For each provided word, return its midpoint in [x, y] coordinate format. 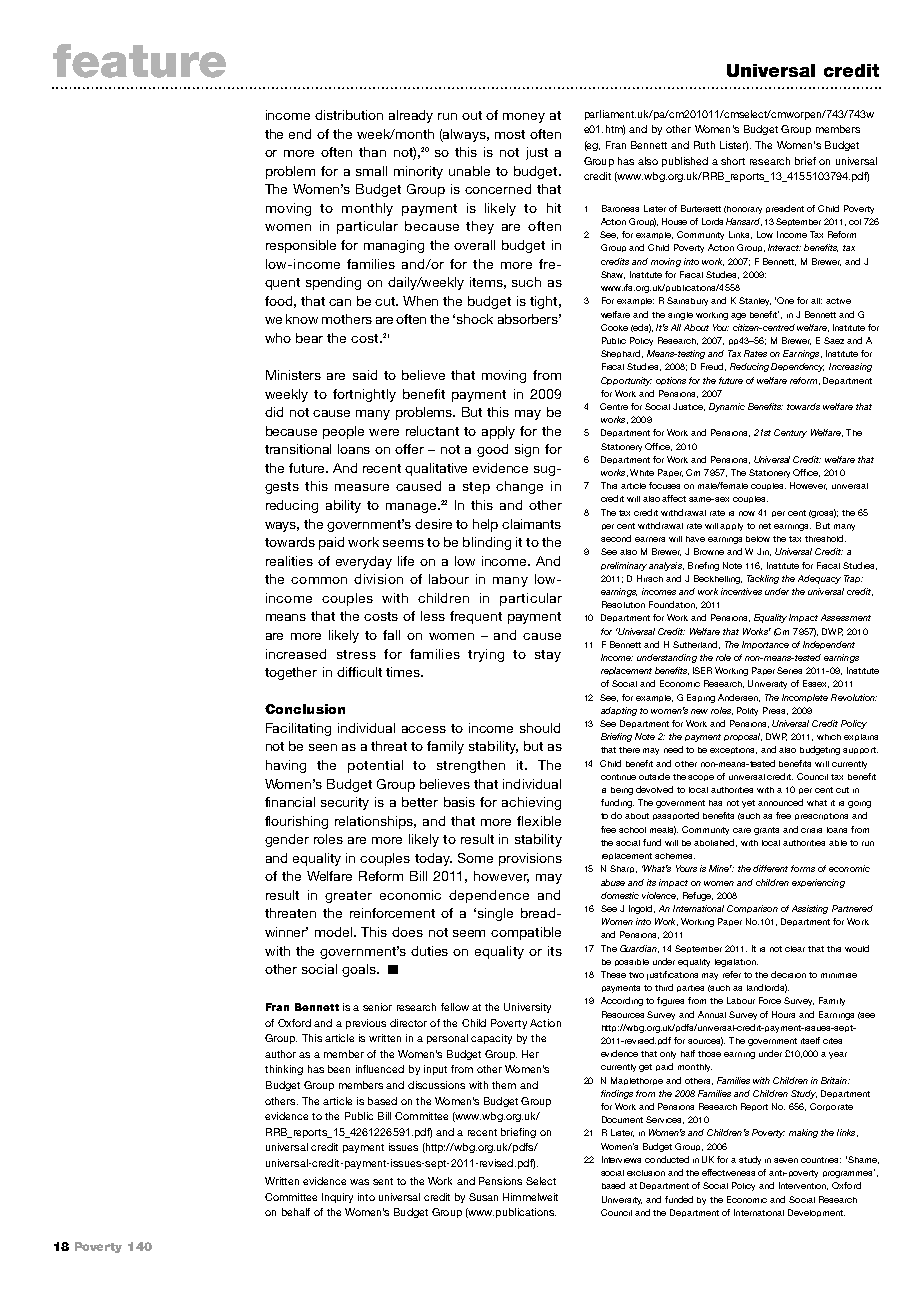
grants [766, 831]
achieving [531, 803]
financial [290, 802]
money [524, 118]
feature [139, 61]
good [492, 450]
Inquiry [337, 1198]
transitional [298, 449]
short [733, 161]
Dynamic [727, 407]
